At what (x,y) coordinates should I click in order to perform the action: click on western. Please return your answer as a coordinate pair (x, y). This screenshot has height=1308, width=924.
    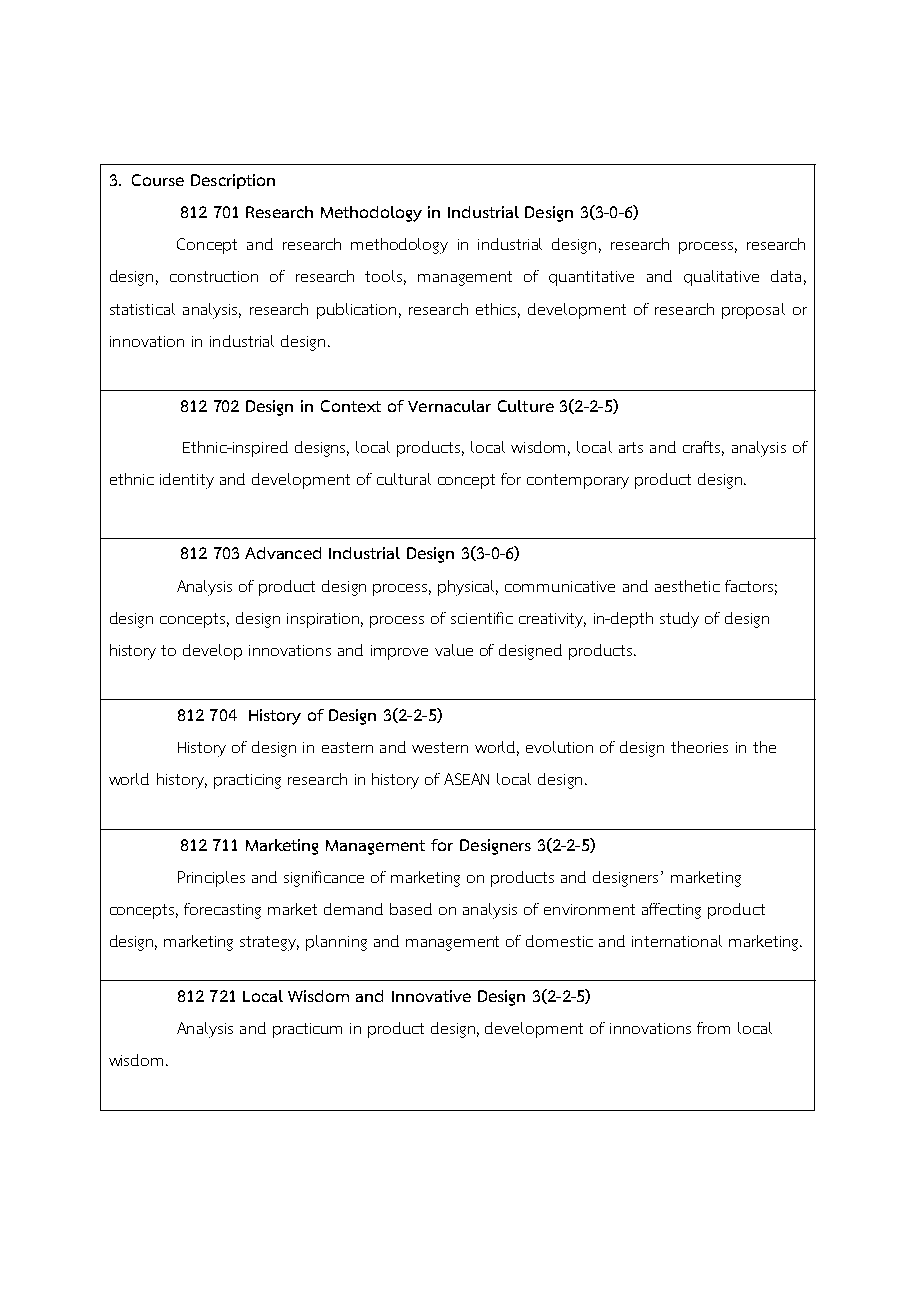
    Looking at the image, I should click on (440, 747).
